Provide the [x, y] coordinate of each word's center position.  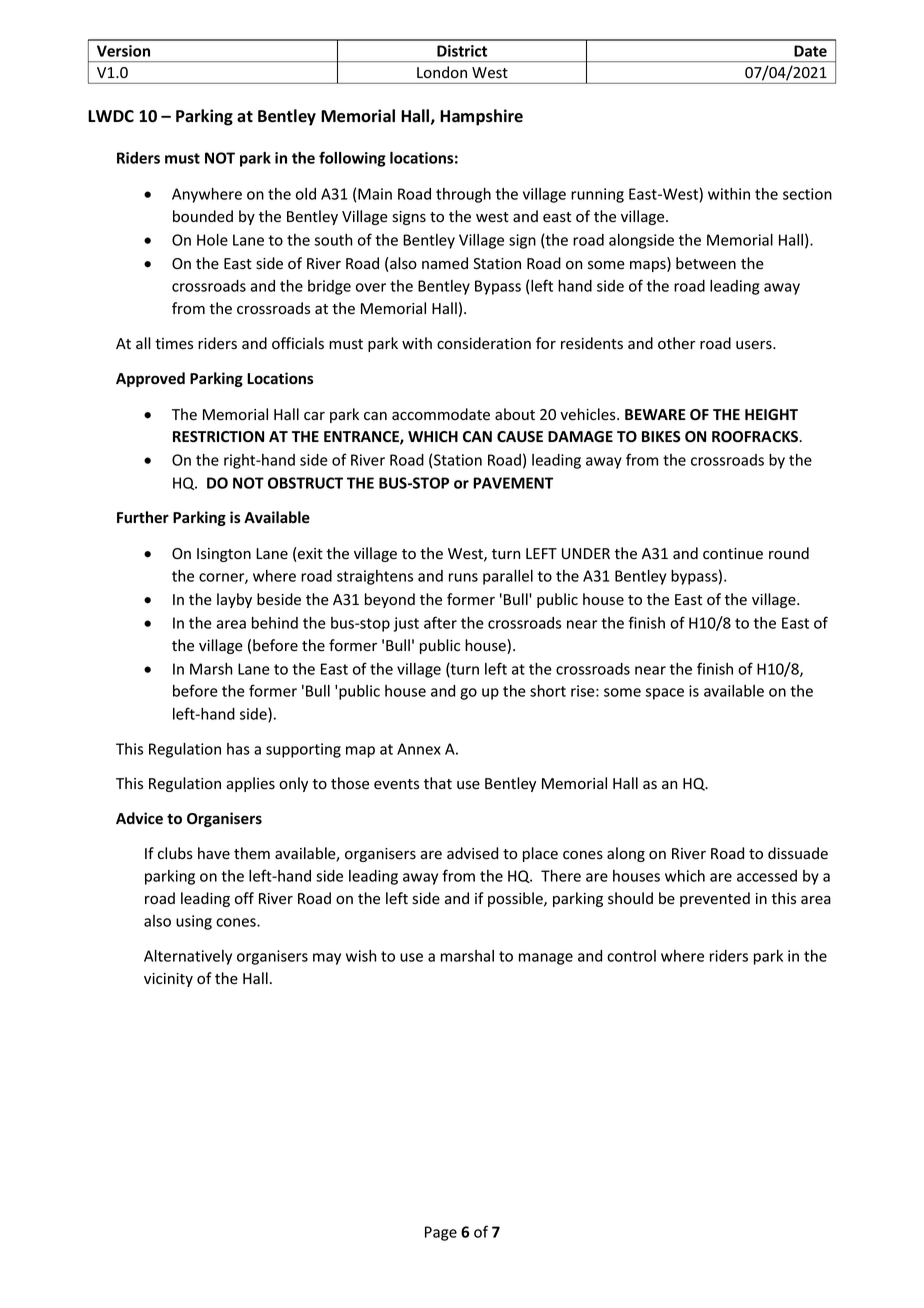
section [807, 194]
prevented [715, 899]
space [664, 694]
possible [516, 899]
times [174, 344]
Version [123, 51]
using [194, 922]
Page [441, 1233]
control [631, 956]
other [676, 343]
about [515, 414]
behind [275, 623]
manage [546, 959]
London [442, 72]
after [440, 622]
